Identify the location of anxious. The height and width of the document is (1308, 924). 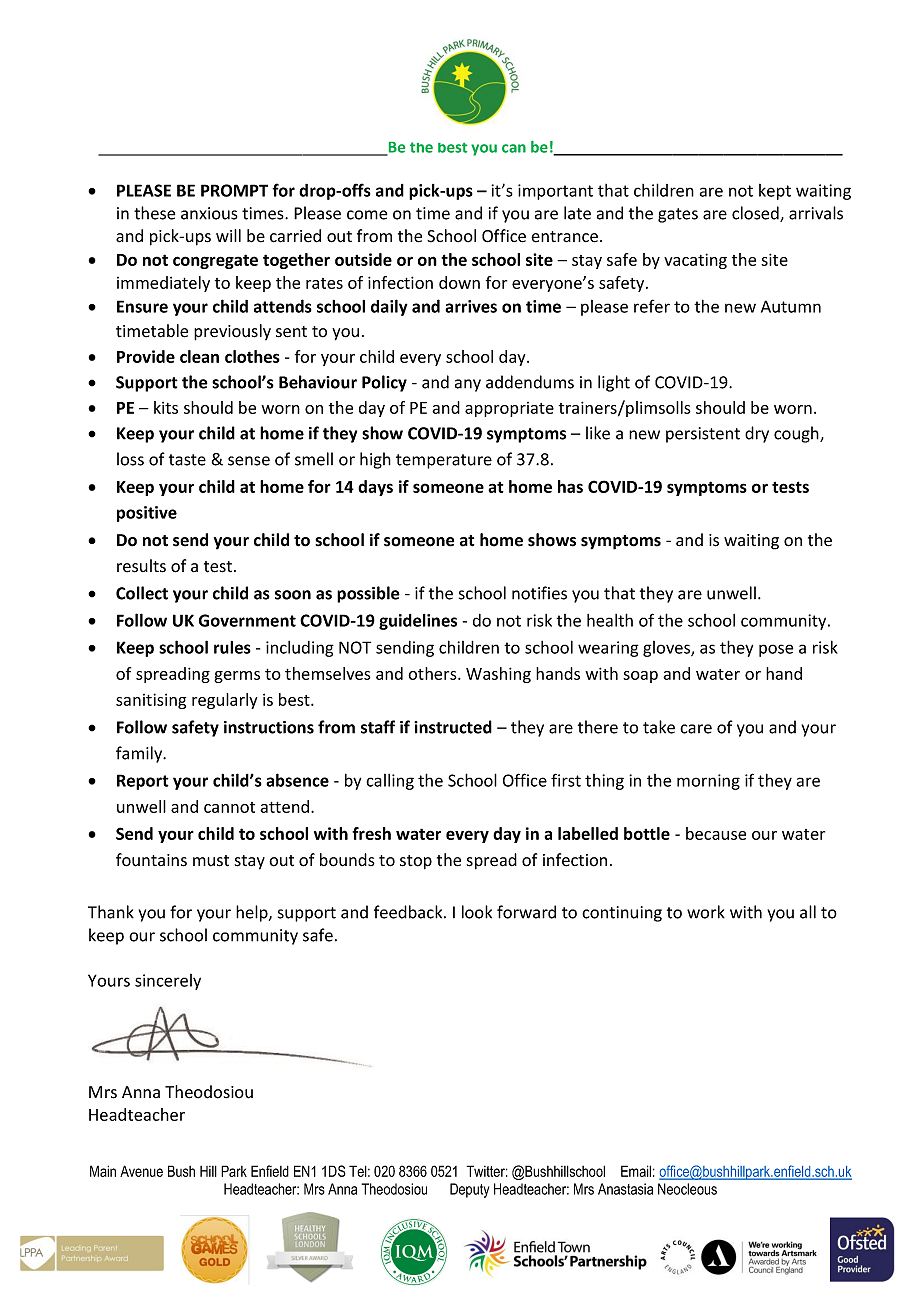
(209, 213).
